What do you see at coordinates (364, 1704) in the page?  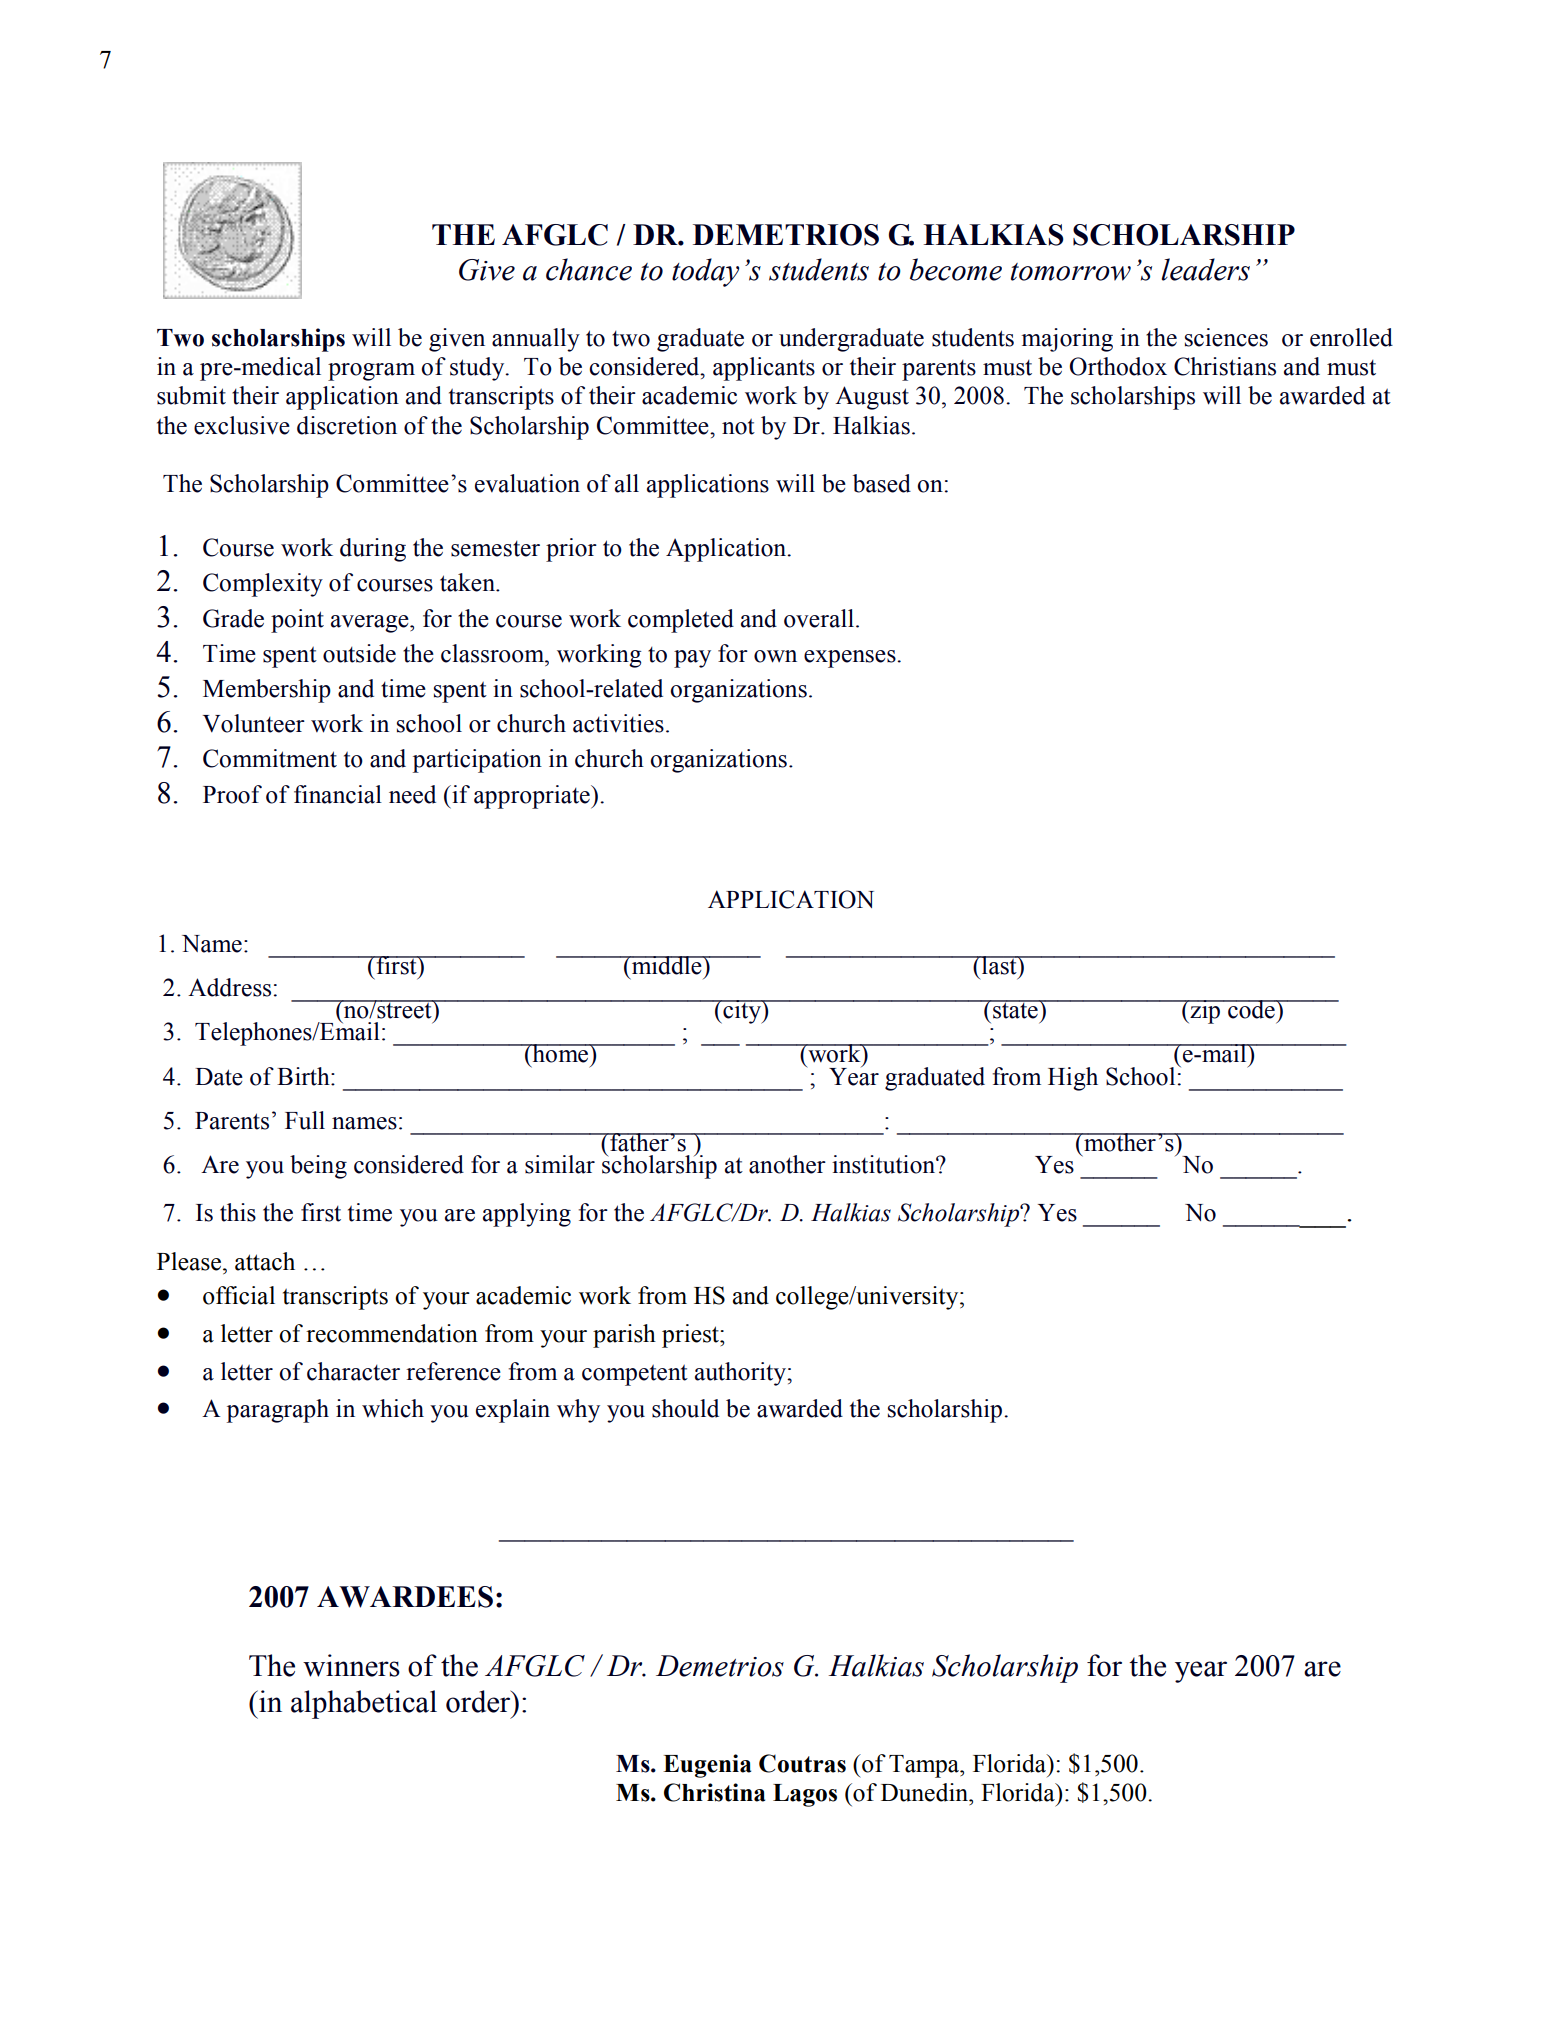 I see `alphabetical` at bounding box center [364, 1704].
